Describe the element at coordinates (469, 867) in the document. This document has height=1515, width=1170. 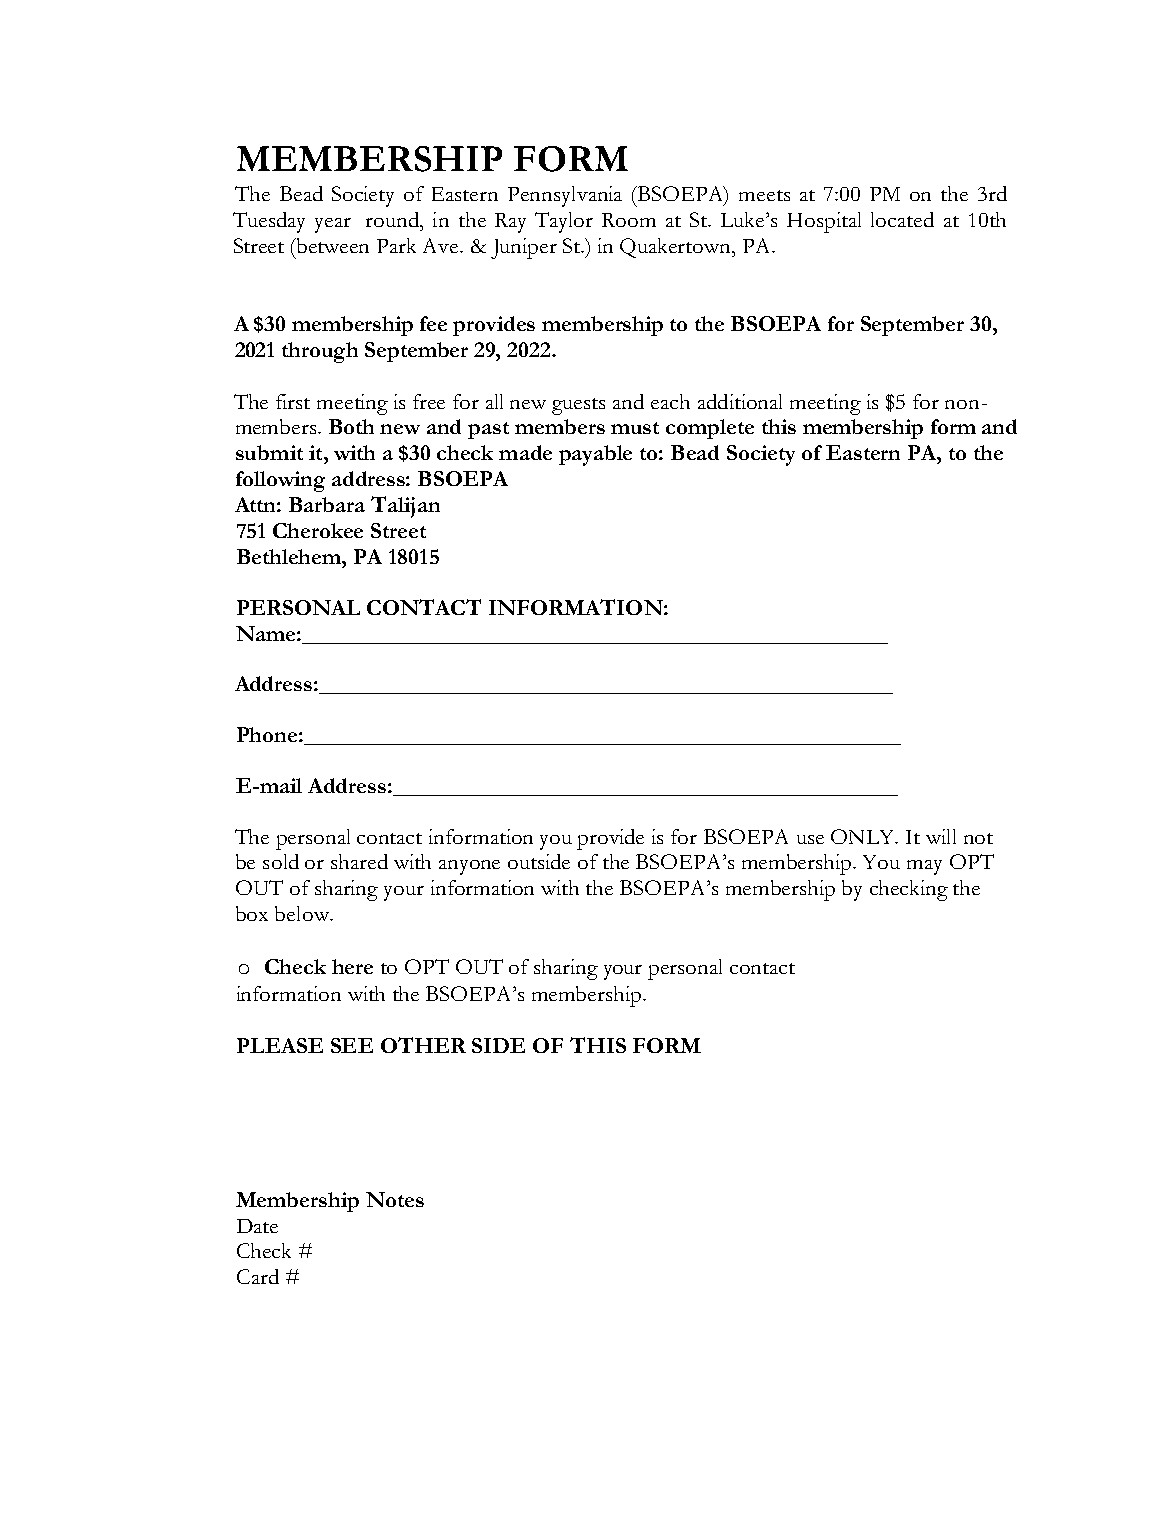
I see `anyone` at that location.
